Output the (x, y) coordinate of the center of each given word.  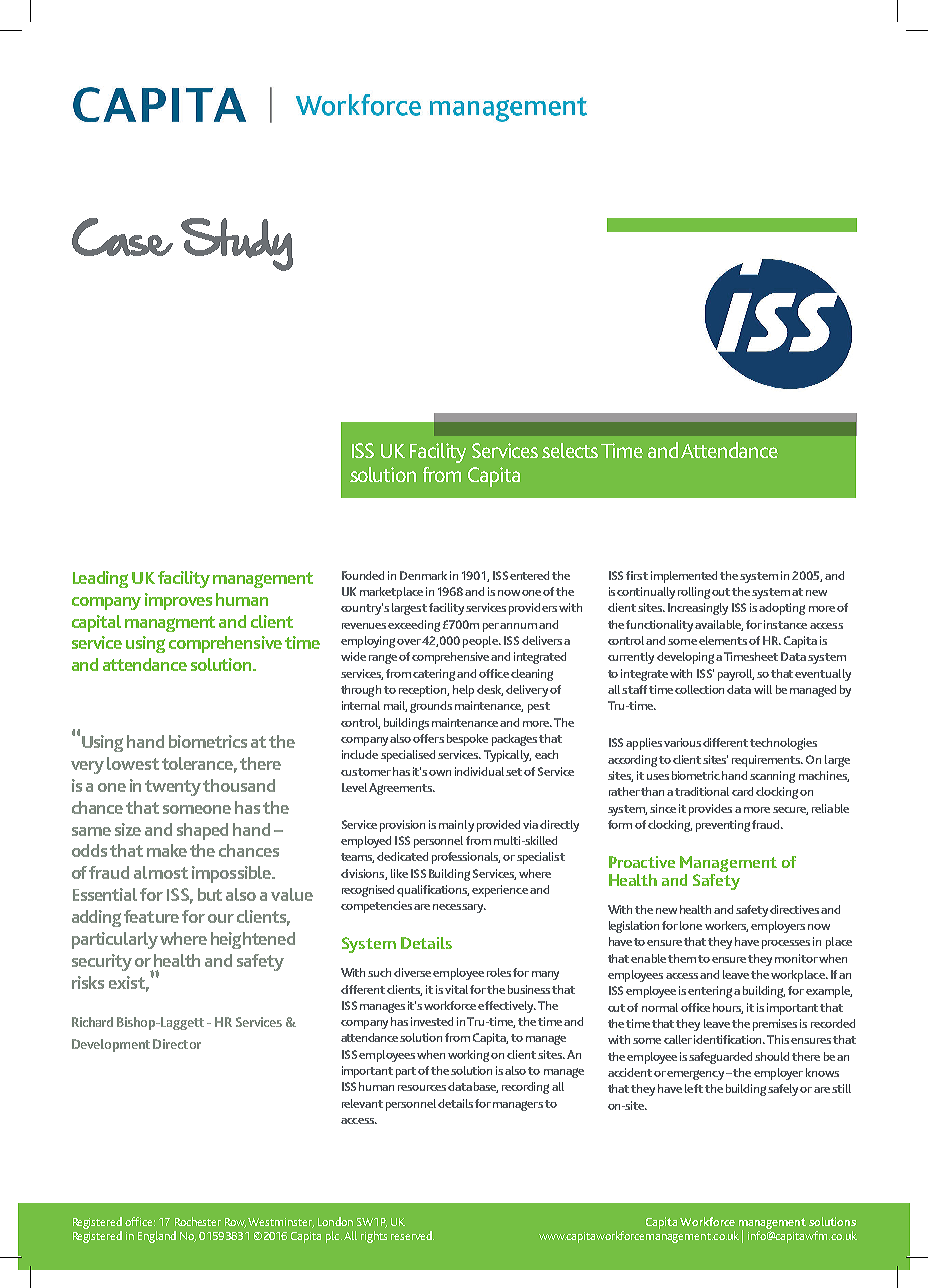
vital (456, 989)
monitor (796, 958)
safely (784, 1090)
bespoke (467, 740)
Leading (100, 579)
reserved (412, 1235)
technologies (783, 744)
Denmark (423, 575)
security (102, 962)
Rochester (198, 1221)
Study (237, 244)
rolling (694, 593)
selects (570, 450)
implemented (686, 577)
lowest (133, 763)
